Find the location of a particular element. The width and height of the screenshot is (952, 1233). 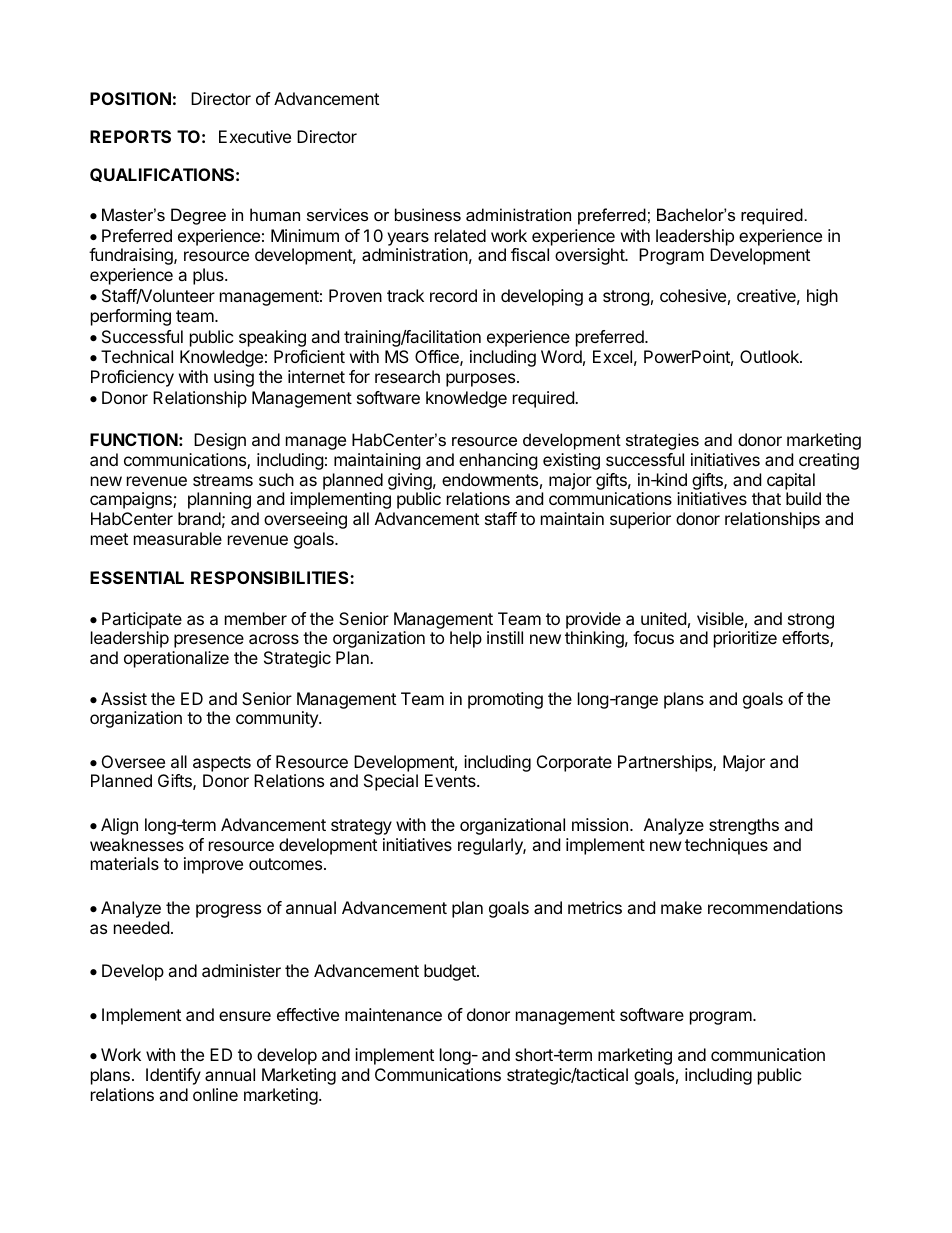

business is located at coordinates (428, 214).
